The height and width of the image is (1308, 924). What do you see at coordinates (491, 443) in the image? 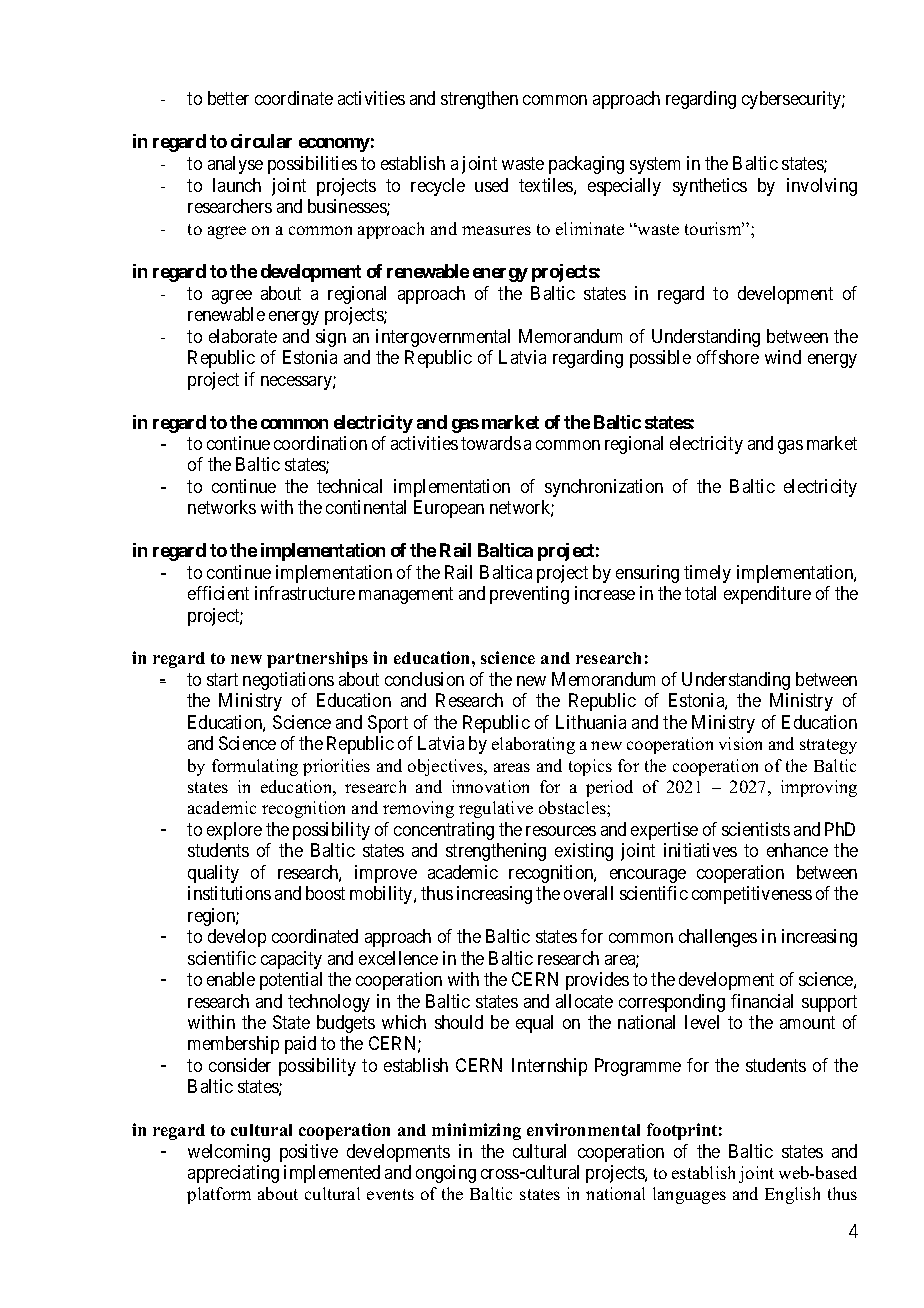
I see `towards` at bounding box center [491, 443].
